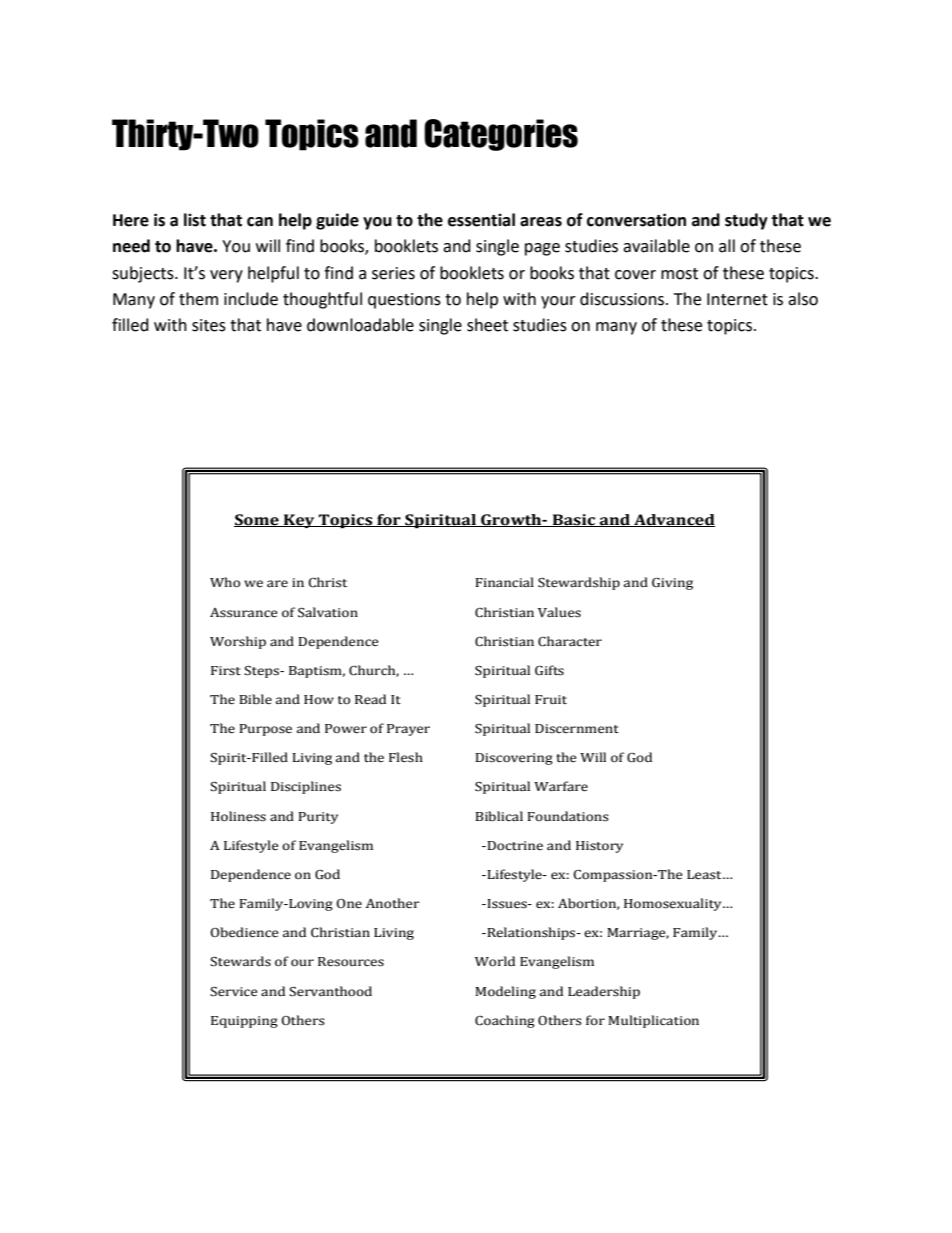 This page has width=952, height=1233. I want to click on Modeling, so click(505, 992).
